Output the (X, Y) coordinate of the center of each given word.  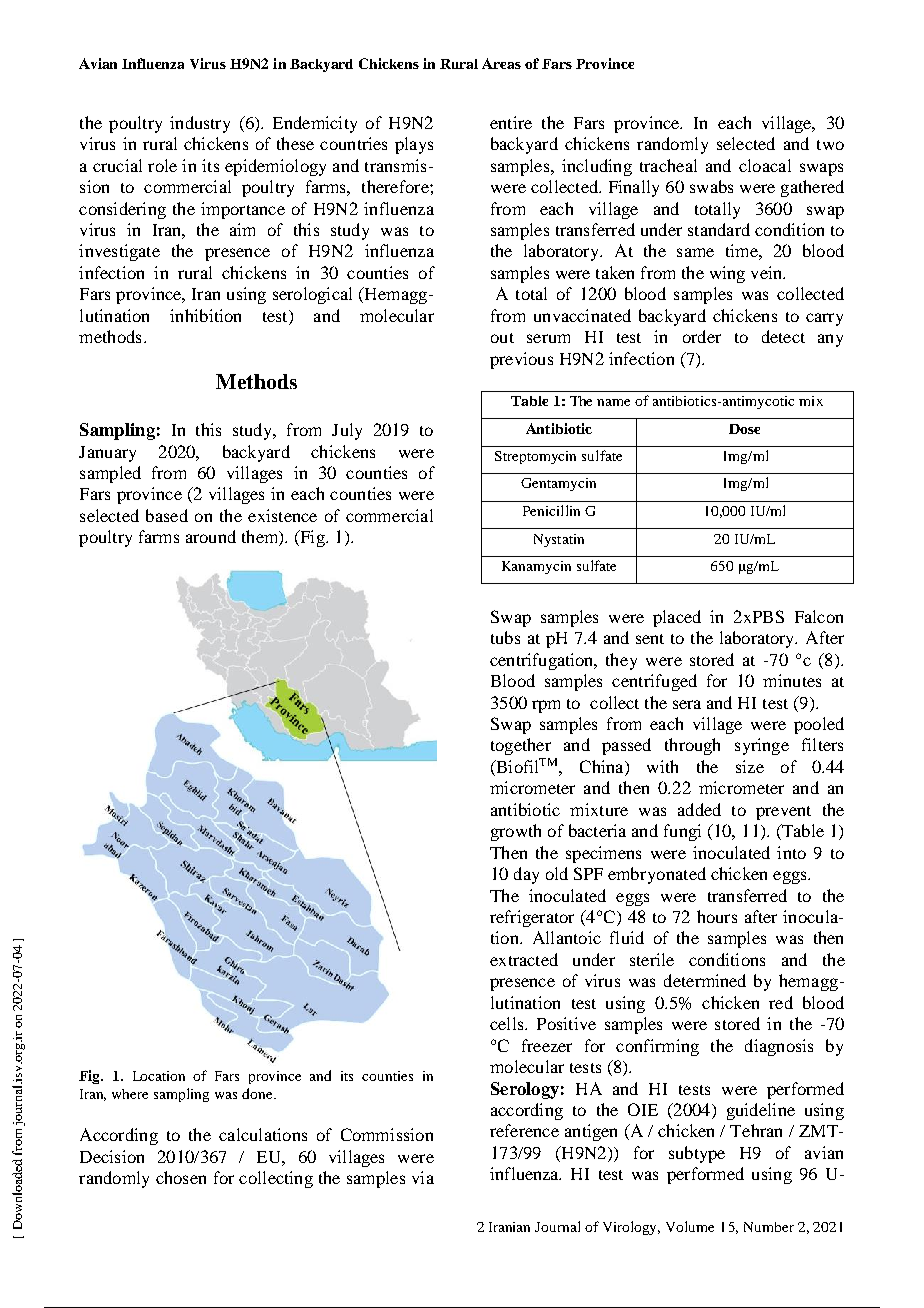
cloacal (765, 165)
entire (511, 122)
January (107, 454)
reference (524, 1130)
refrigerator (532, 918)
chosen (181, 1177)
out (502, 338)
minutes (792, 680)
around (211, 536)
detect (783, 336)
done (258, 1093)
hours (717, 916)
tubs (505, 637)
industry (200, 124)
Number (769, 1227)
